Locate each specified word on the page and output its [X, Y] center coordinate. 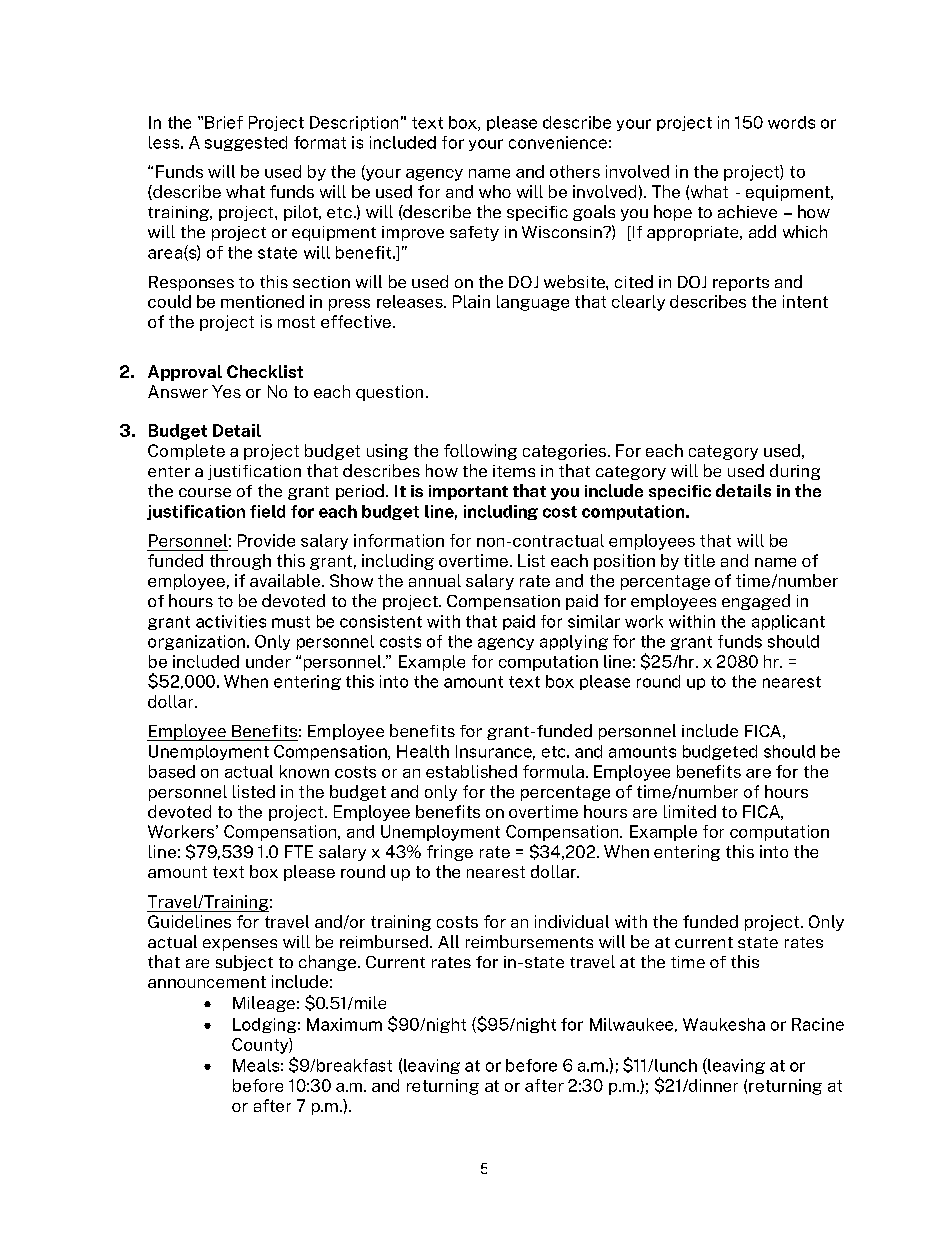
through [240, 562]
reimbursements [529, 941]
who [495, 191]
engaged [756, 602]
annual [435, 580]
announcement [207, 982]
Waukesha [724, 1024]
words [791, 122]
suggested [246, 143]
